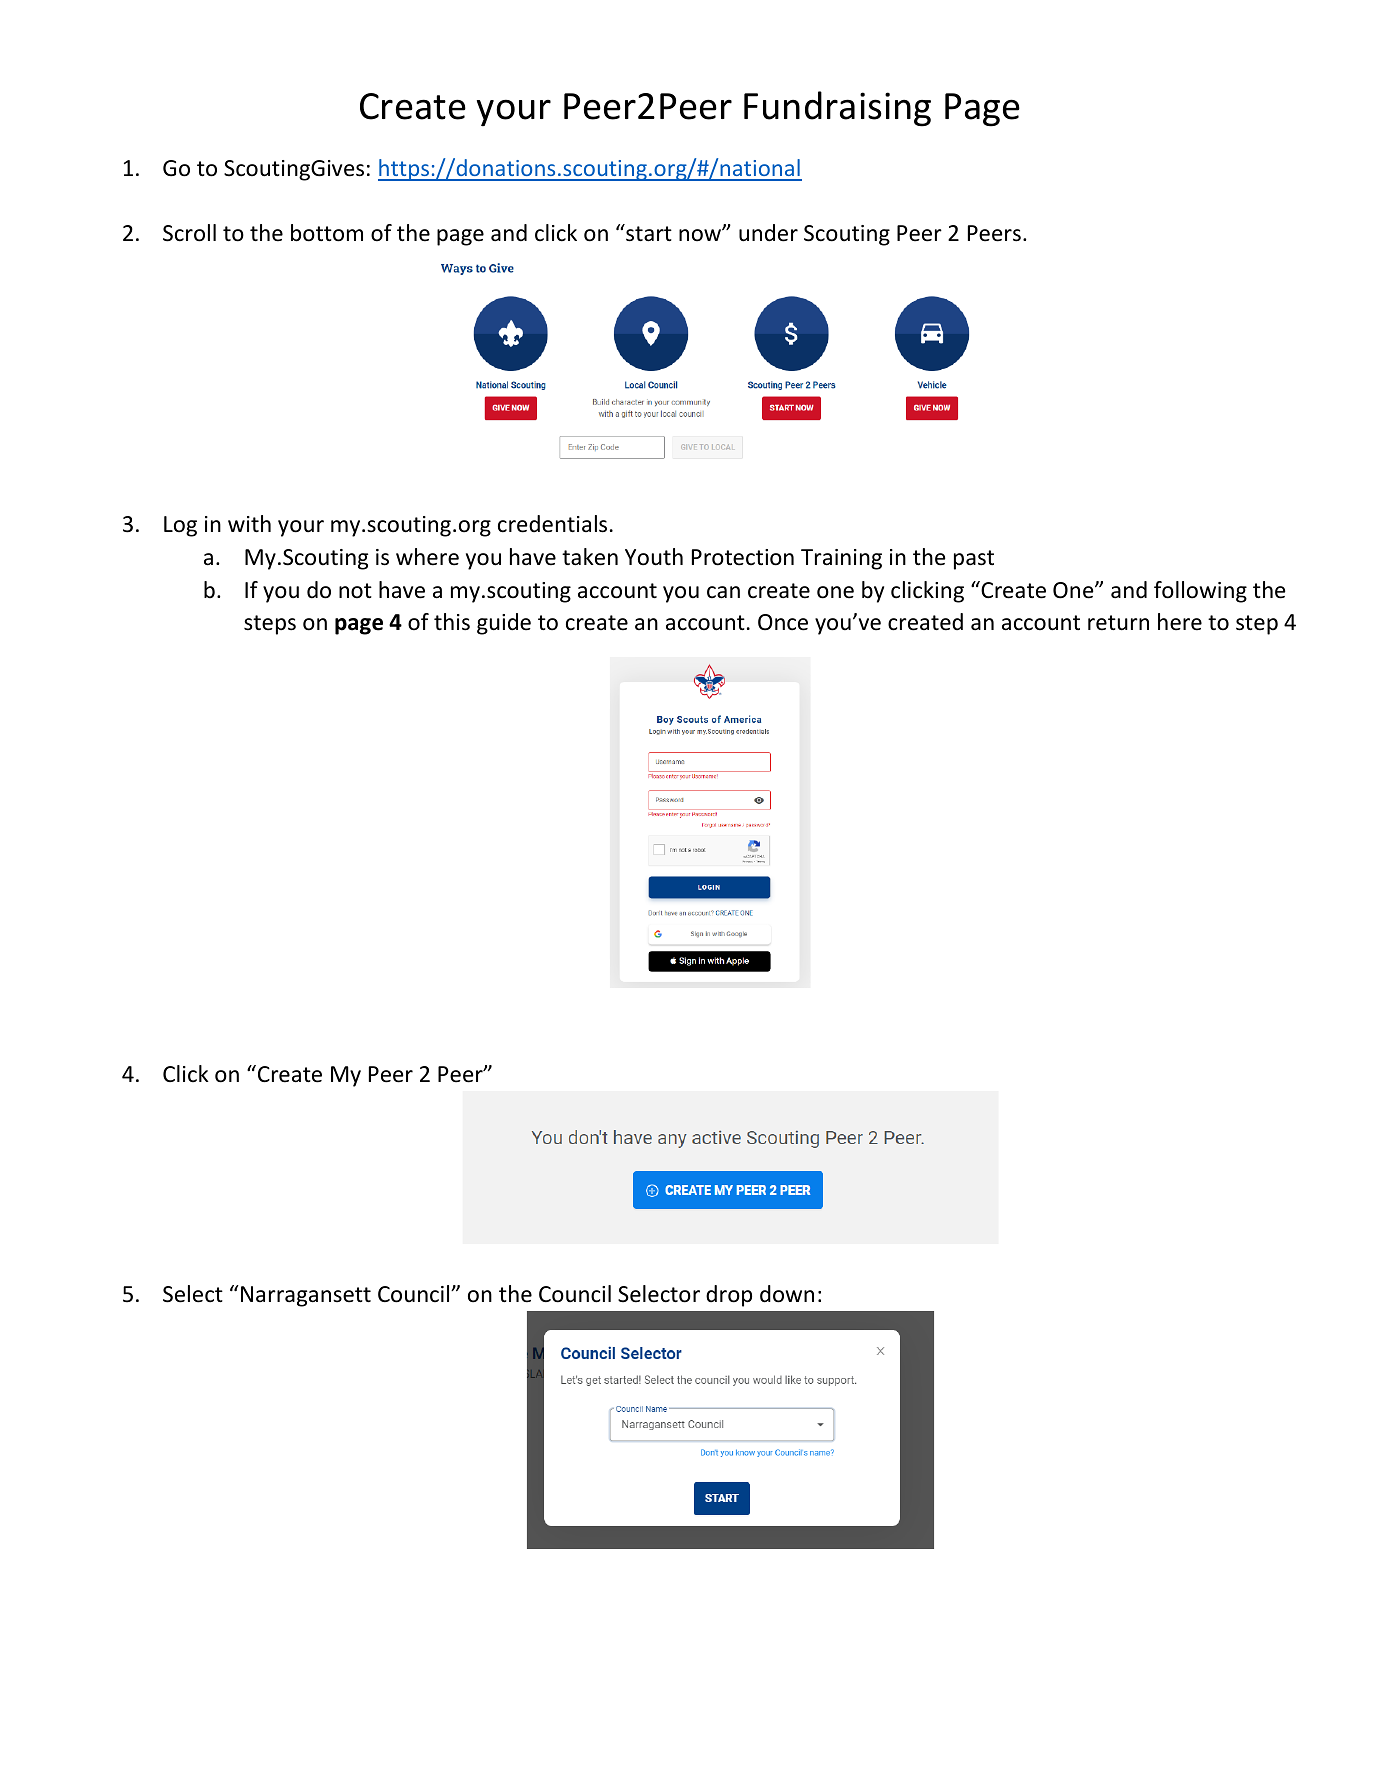  I want to click on return, so click(1118, 623).
